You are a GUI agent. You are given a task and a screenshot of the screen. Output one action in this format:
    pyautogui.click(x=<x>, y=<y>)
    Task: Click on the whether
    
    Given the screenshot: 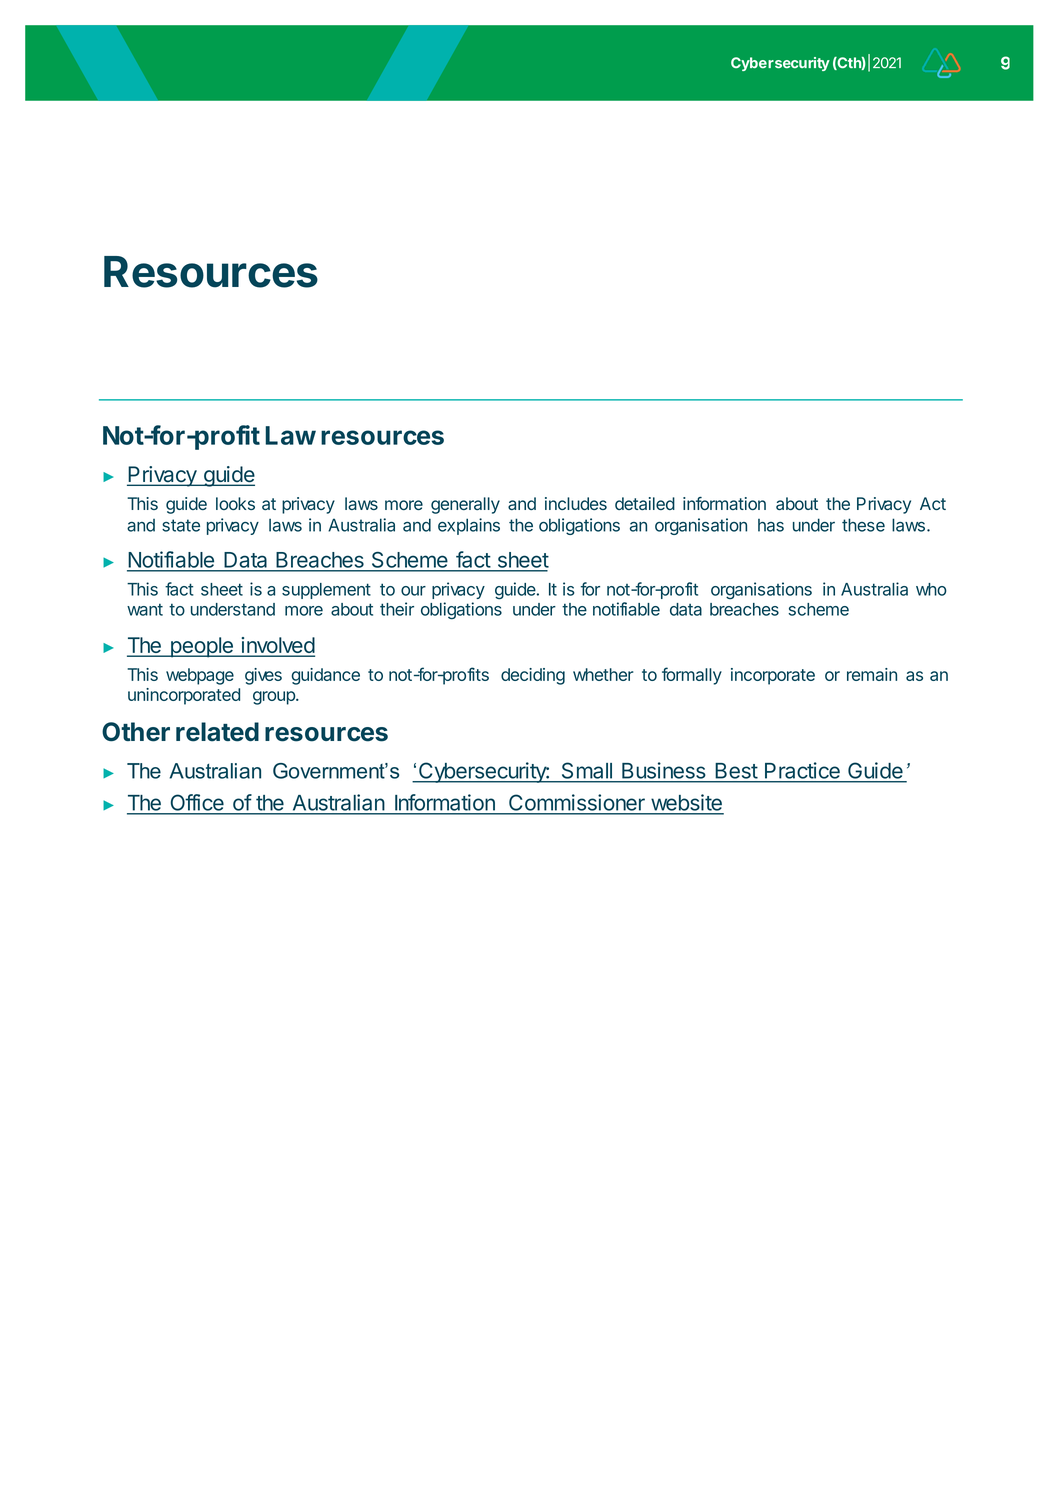 What is the action you would take?
    pyautogui.click(x=603, y=674)
